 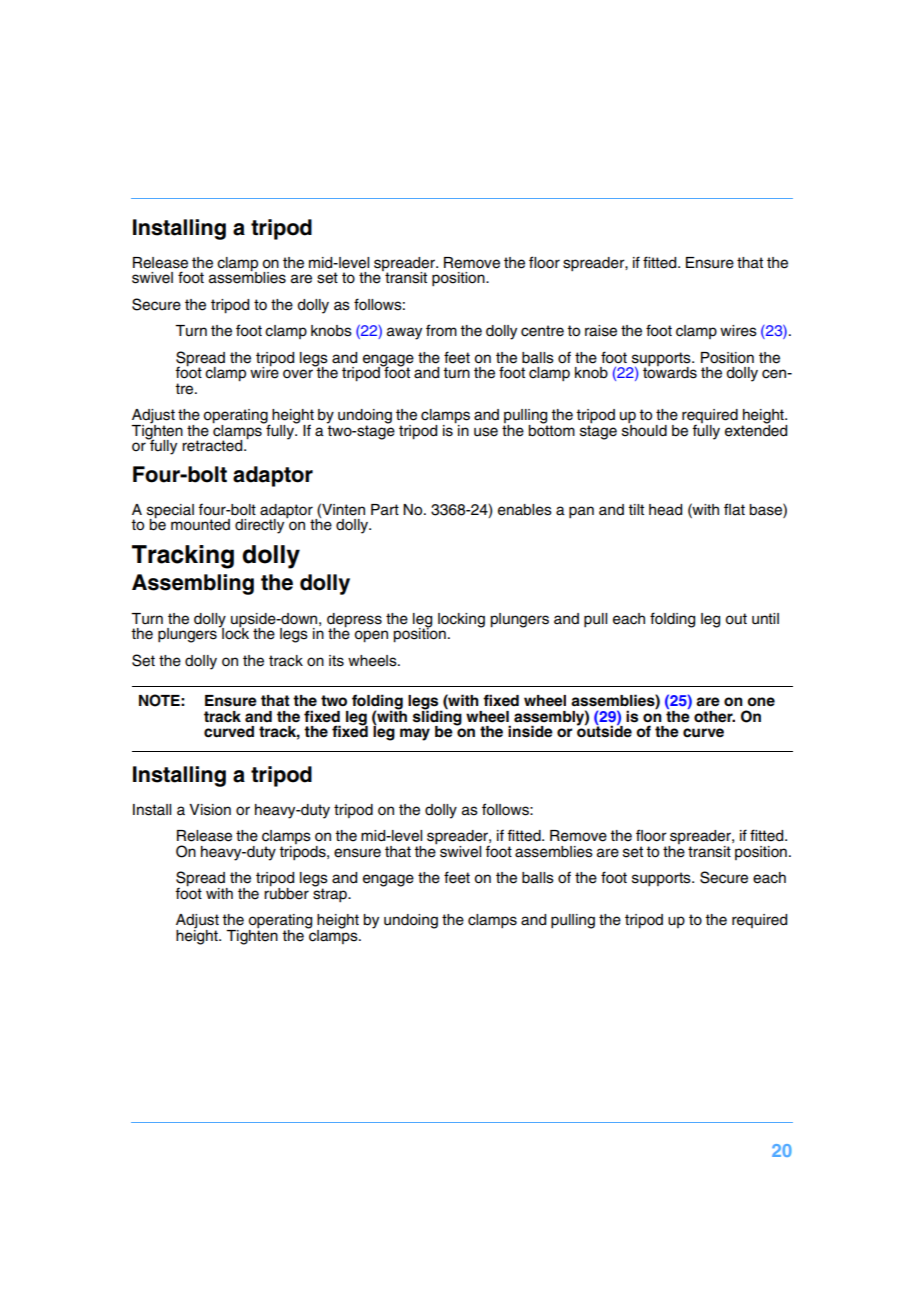 I want to click on enables, so click(x=525, y=510).
